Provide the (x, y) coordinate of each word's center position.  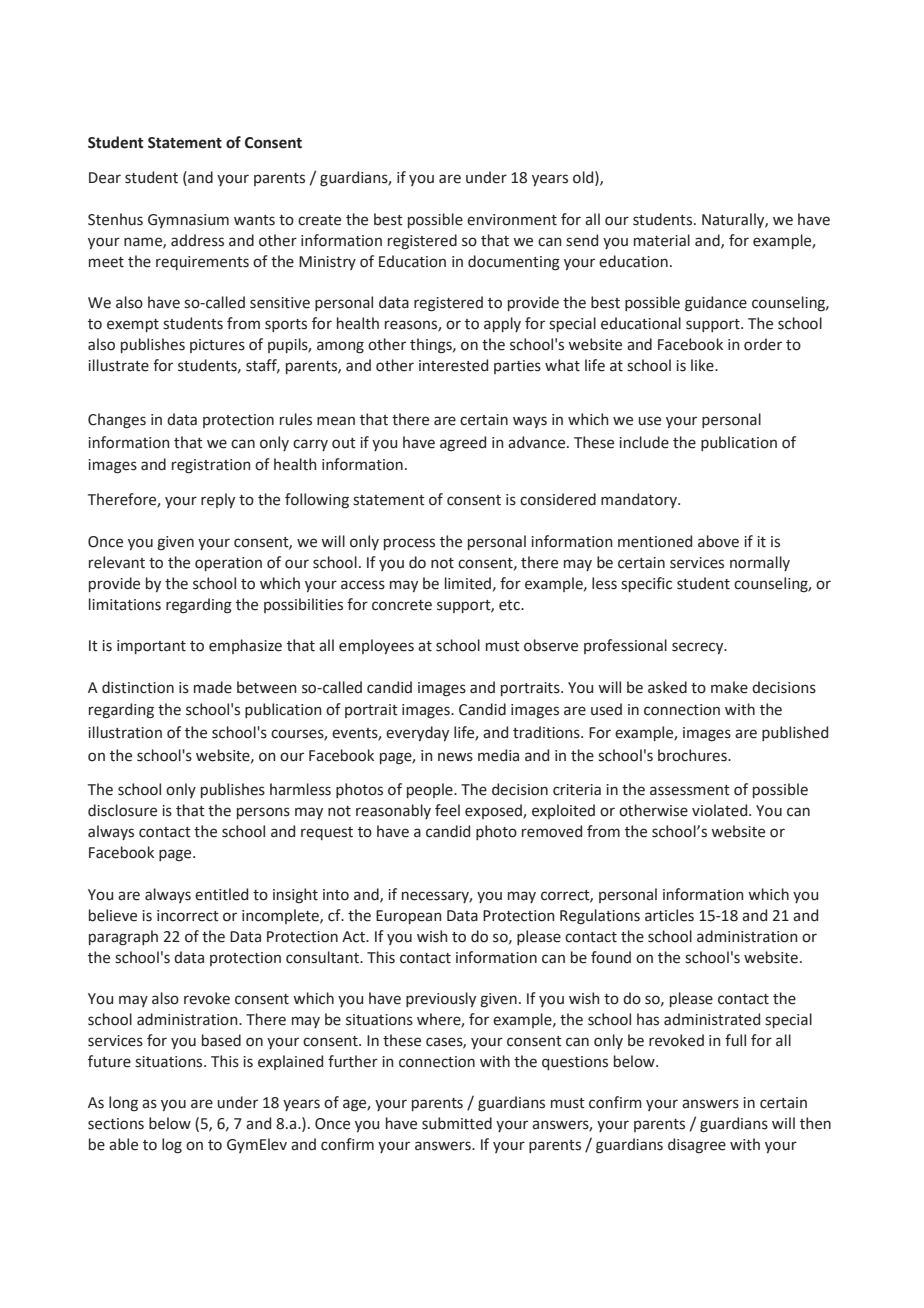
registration (211, 466)
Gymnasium (188, 221)
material (662, 240)
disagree (697, 1146)
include (644, 442)
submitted (457, 1123)
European (408, 917)
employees (376, 646)
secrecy (699, 648)
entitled (221, 894)
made (213, 687)
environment (512, 220)
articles (669, 915)
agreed (463, 444)
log (172, 1146)
